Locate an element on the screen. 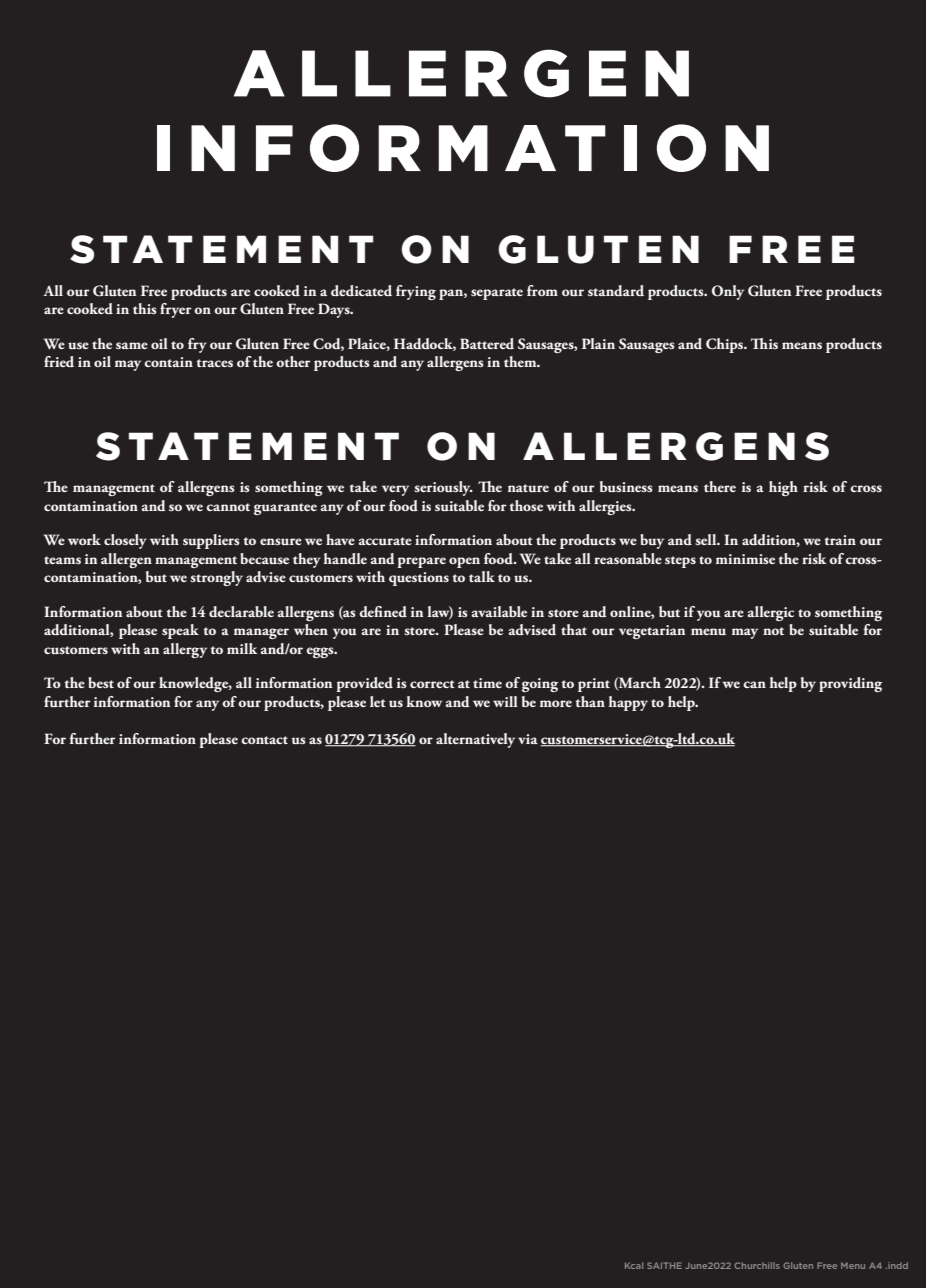  train is located at coordinates (840, 540).
